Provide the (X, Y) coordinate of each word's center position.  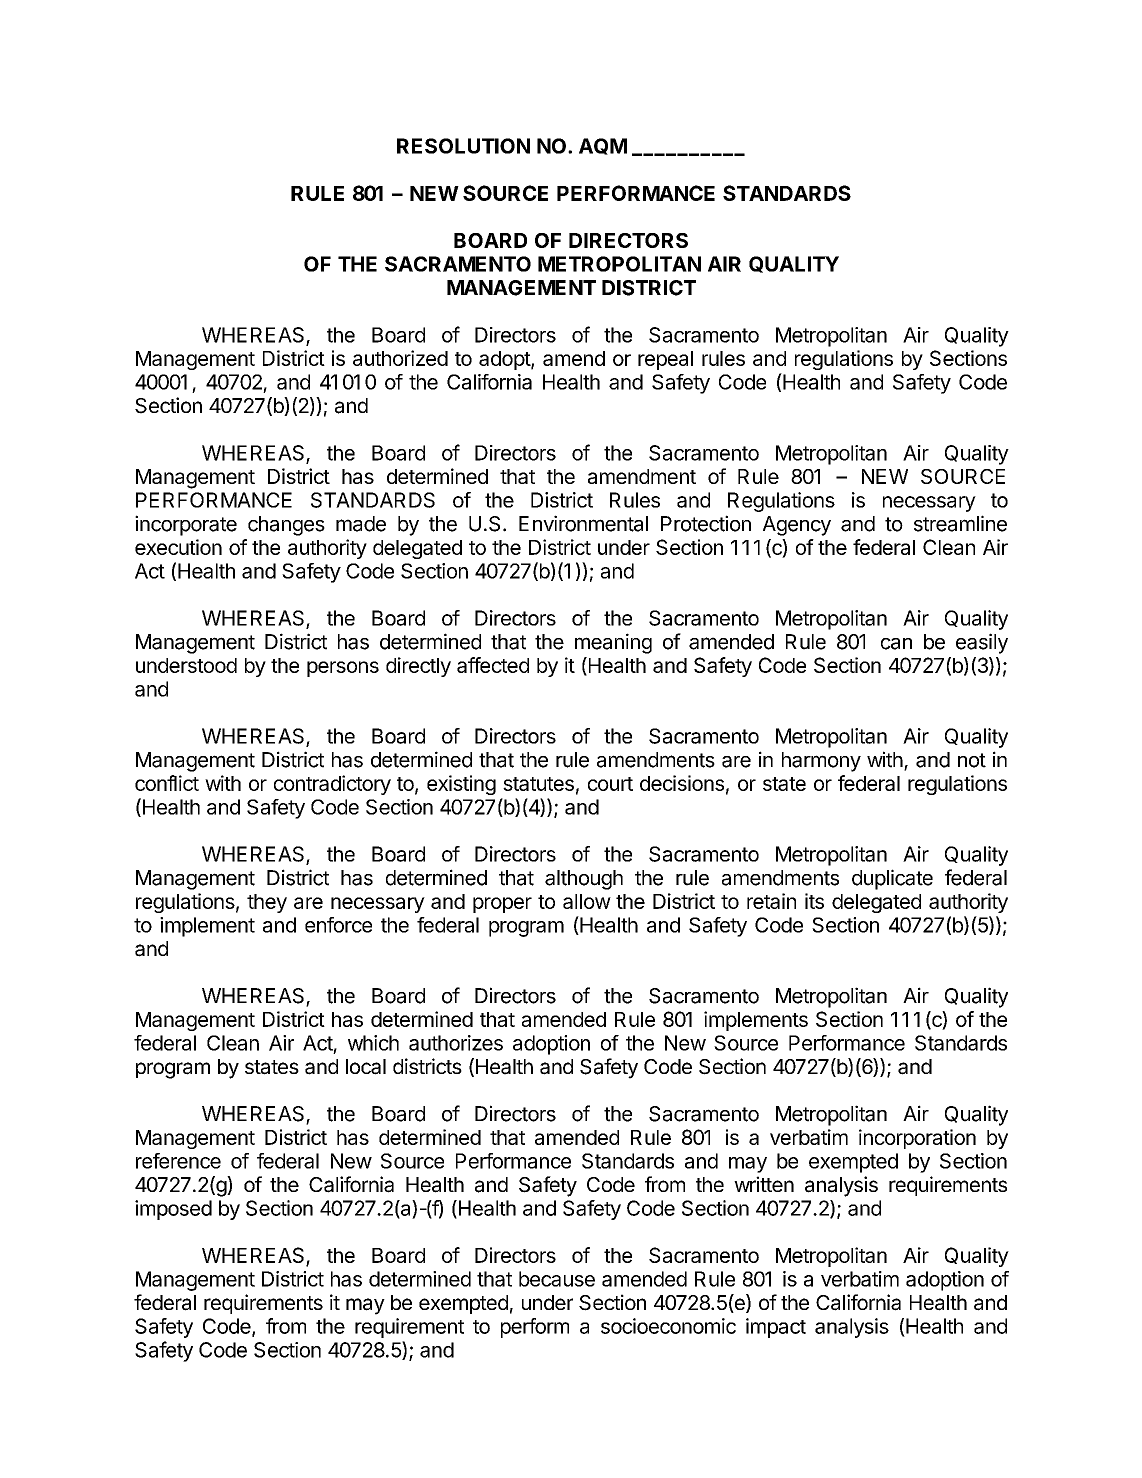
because (557, 1279)
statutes (538, 784)
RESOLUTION (463, 146)
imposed (173, 1210)
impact (776, 1328)
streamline (960, 523)
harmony (821, 762)
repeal (665, 360)
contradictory (332, 785)
